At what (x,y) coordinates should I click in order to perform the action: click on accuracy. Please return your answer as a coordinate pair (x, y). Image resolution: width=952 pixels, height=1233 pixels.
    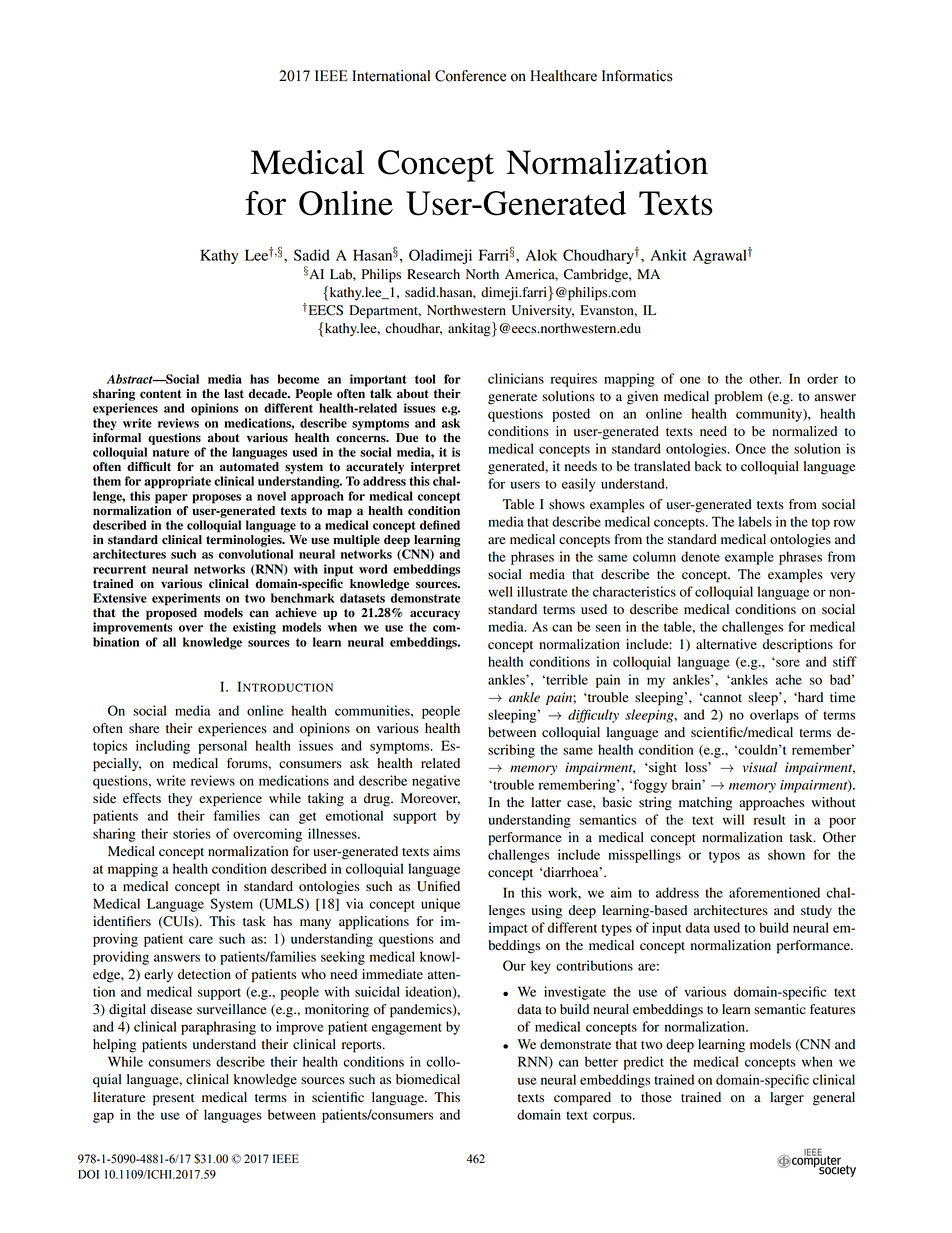
    Looking at the image, I should click on (435, 615).
